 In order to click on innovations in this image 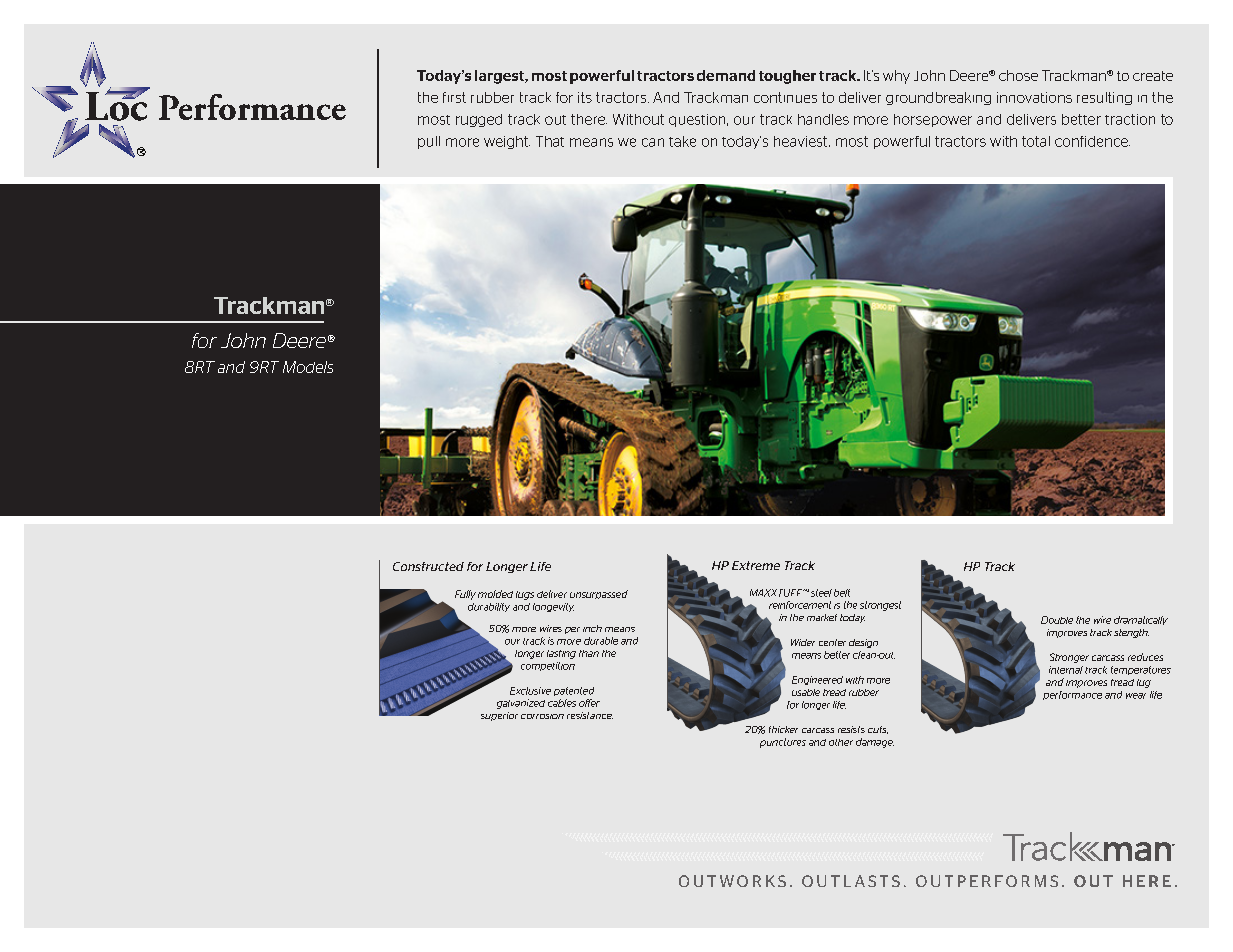, I will do `click(1034, 97)`.
